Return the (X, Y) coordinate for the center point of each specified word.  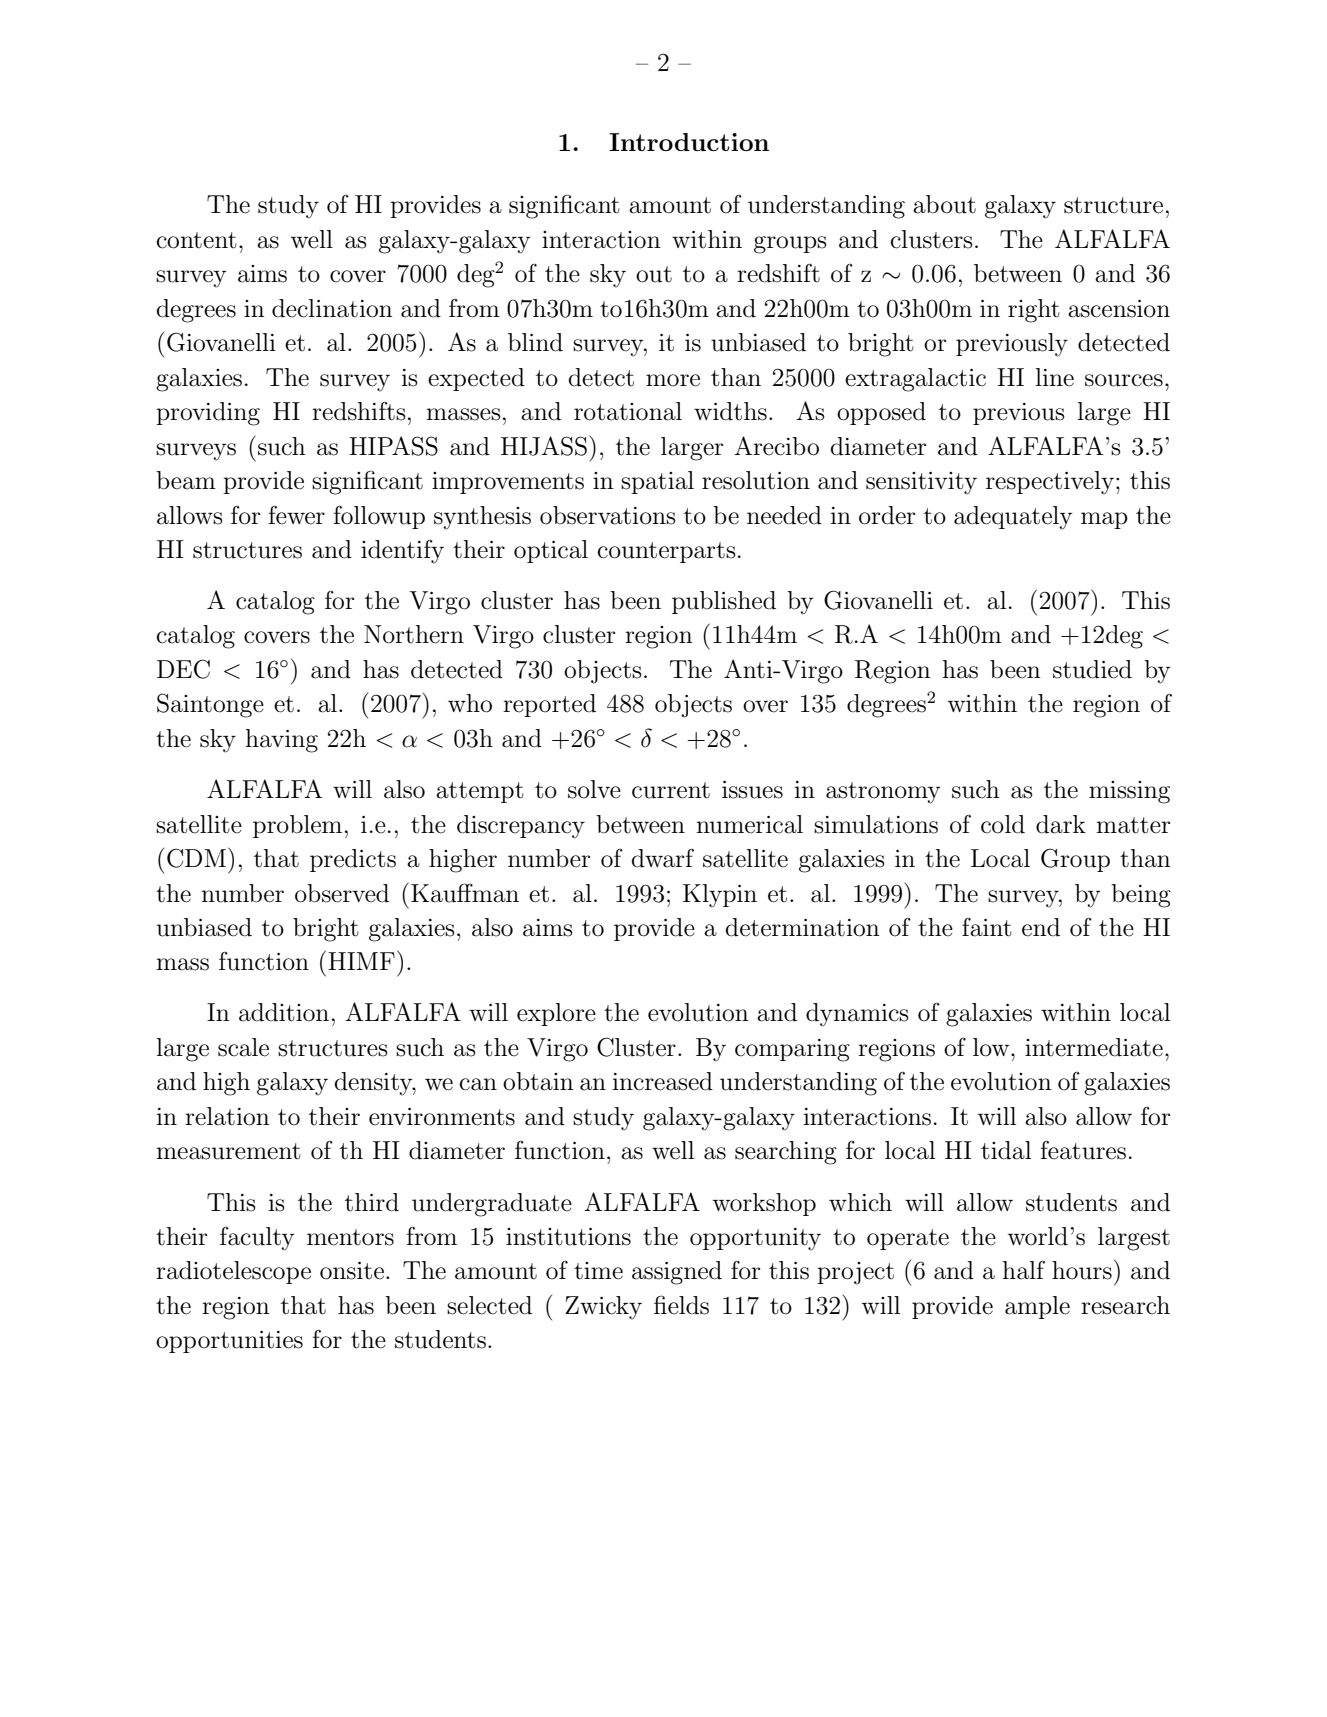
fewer (297, 515)
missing (1129, 792)
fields (681, 1305)
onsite (352, 1271)
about (944, 204)
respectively (1051, 483)
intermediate (1094, 1047)
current (671, 790)
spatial (657, 482)
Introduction (689, 142)
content (196, 240)
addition (284, 1012)
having (281, 741)
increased (663, 1081)
